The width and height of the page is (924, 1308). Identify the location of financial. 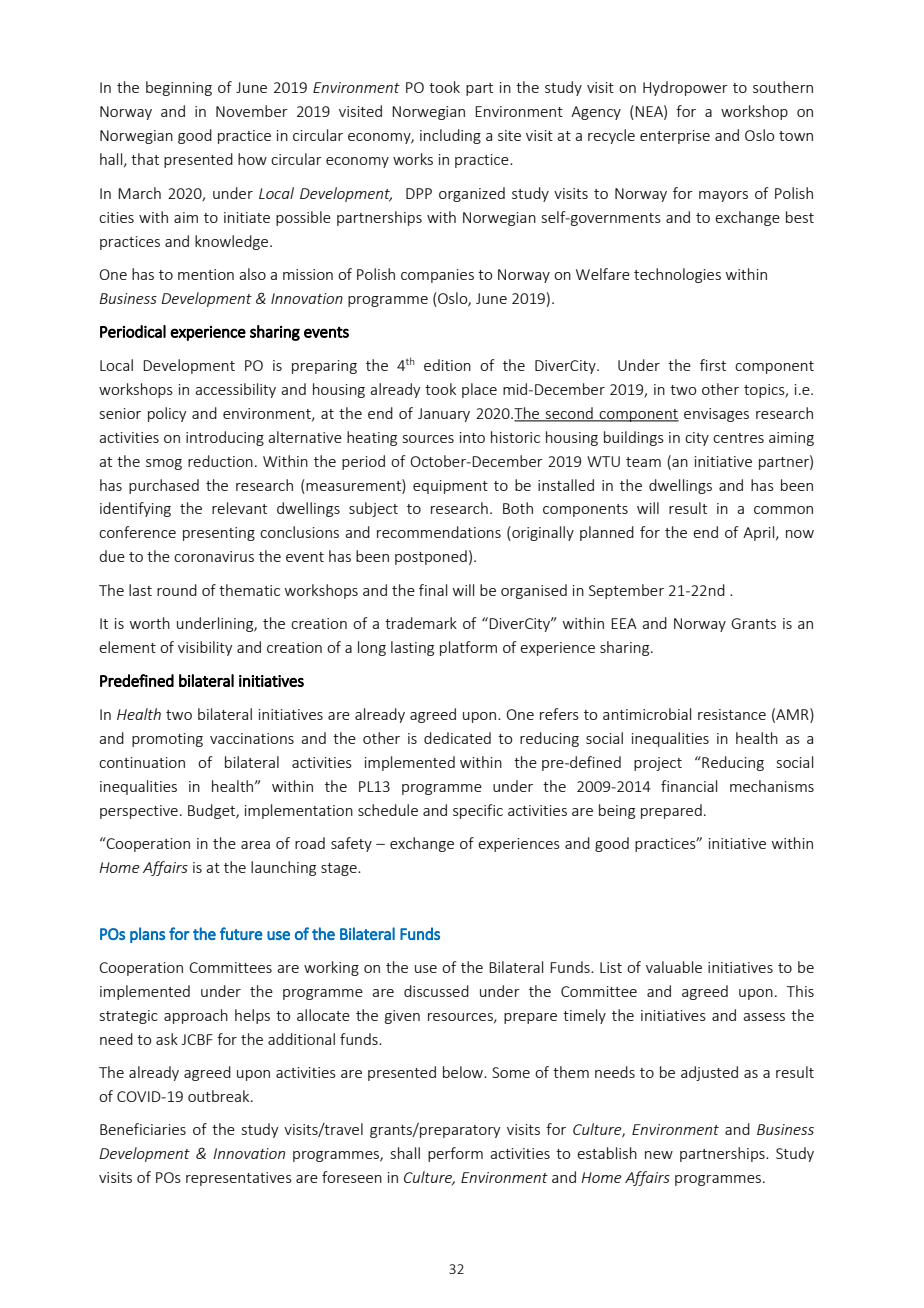
(689, 786).
